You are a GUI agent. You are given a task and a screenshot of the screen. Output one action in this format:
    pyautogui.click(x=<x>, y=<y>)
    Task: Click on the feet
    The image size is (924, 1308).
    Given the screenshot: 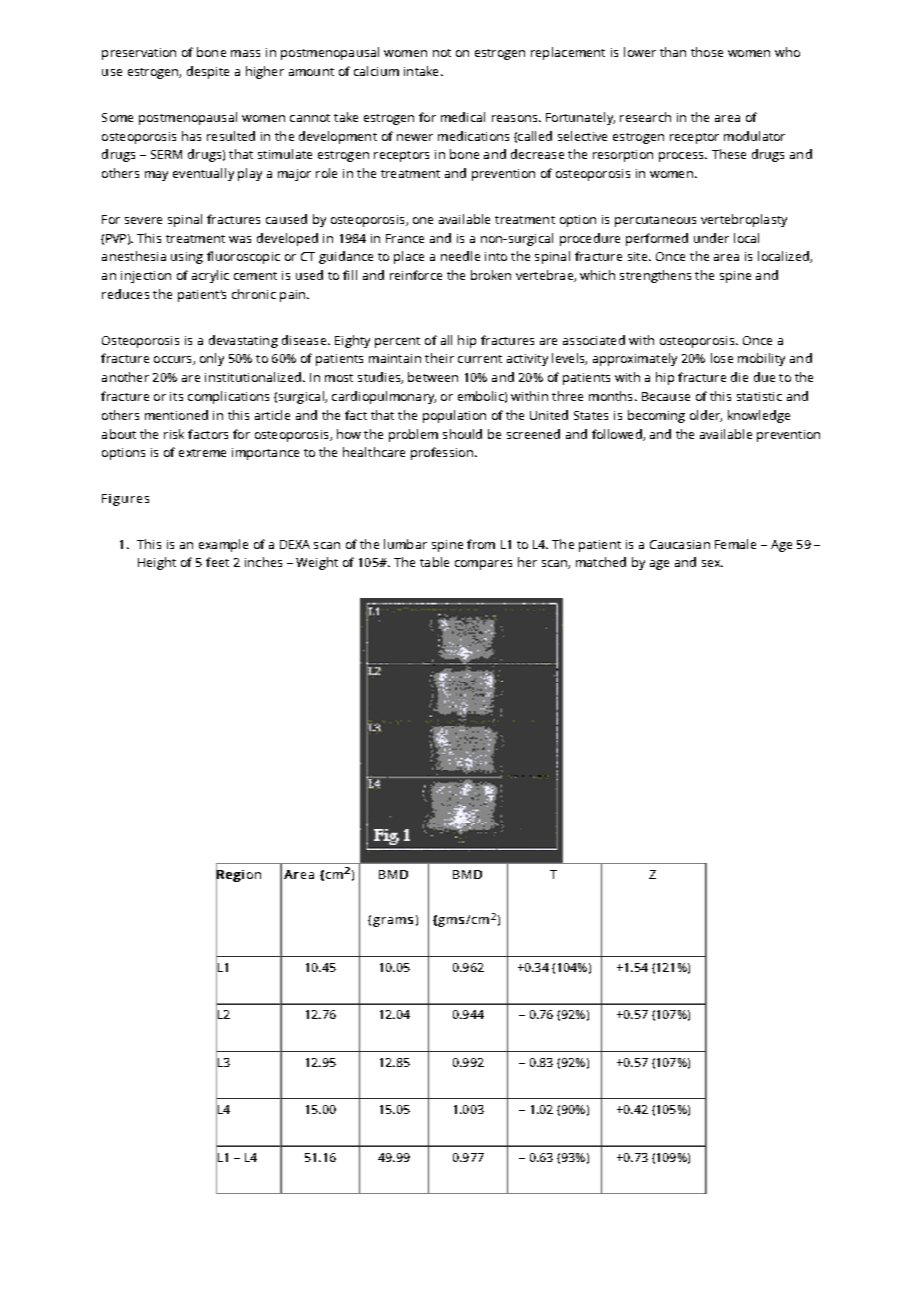 What is the action you would take?
    pyautogui.click(x=217, y=562)
